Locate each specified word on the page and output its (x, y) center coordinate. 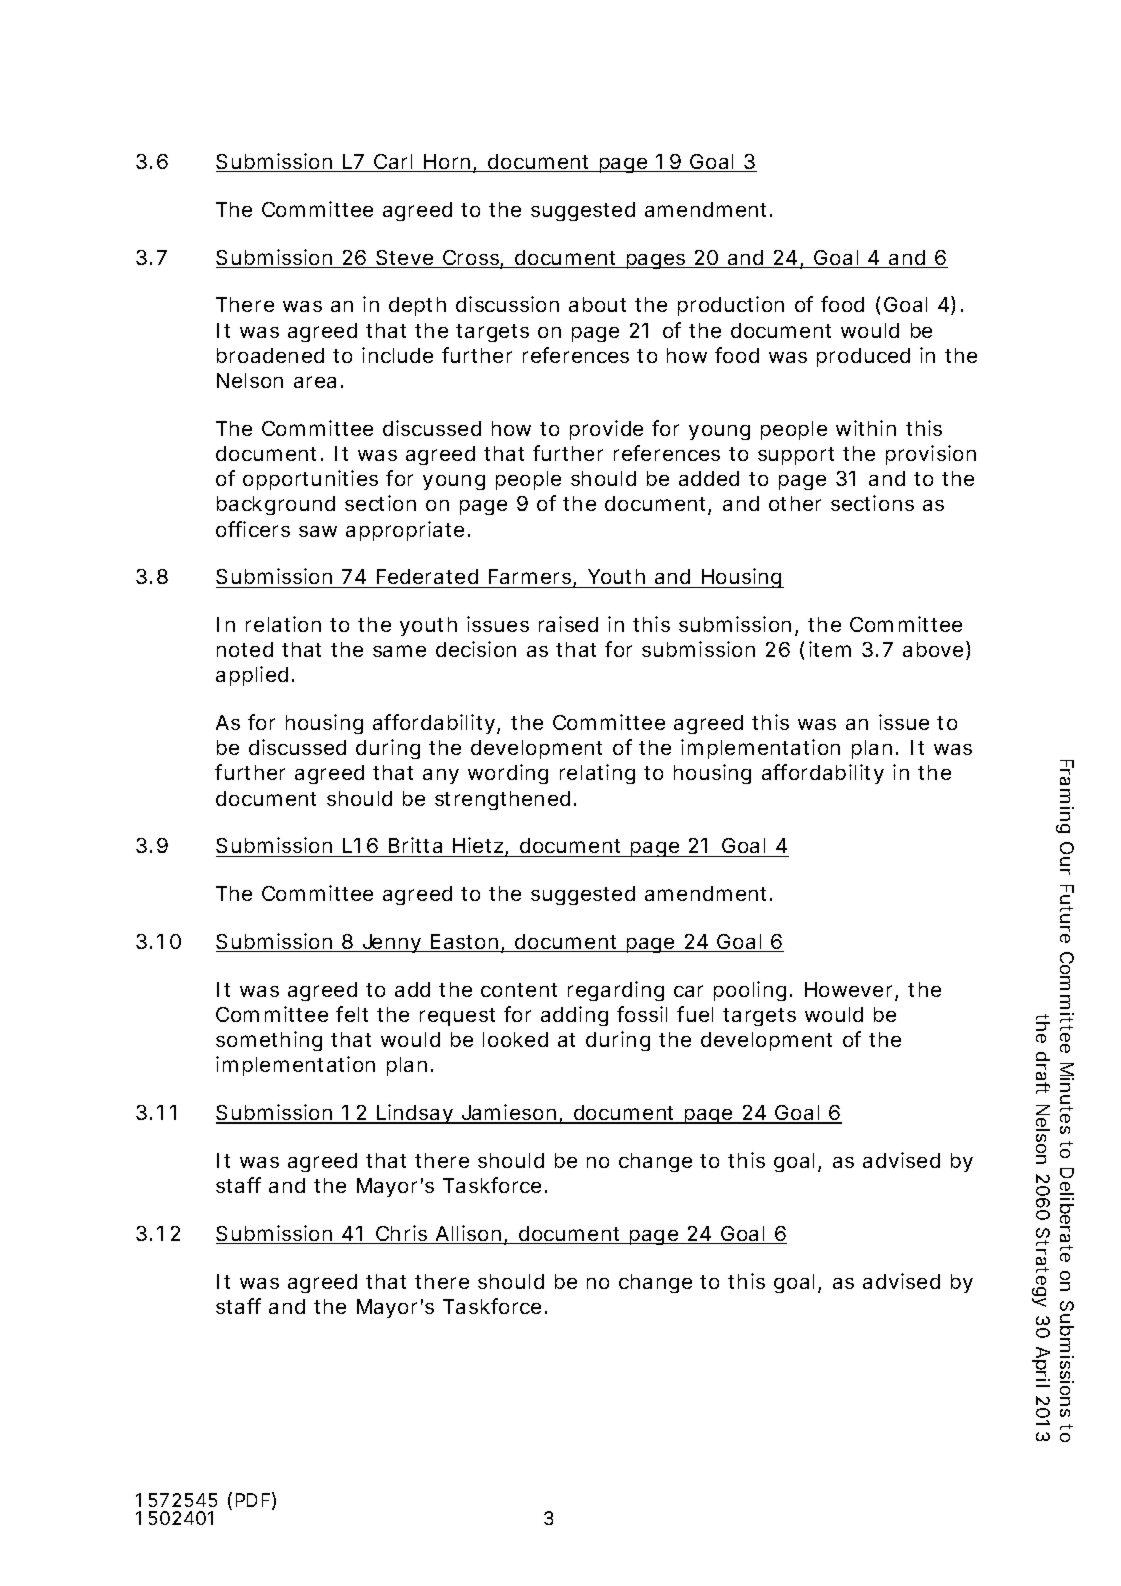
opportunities (310, 480)
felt (352, 1014)
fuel (695, 1014)
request (457, 1017)
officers (253, 529)
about (597, 304)
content (519, 990)
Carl (393, 163)
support (796, 456)
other (795, 503)
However (848, 989)
